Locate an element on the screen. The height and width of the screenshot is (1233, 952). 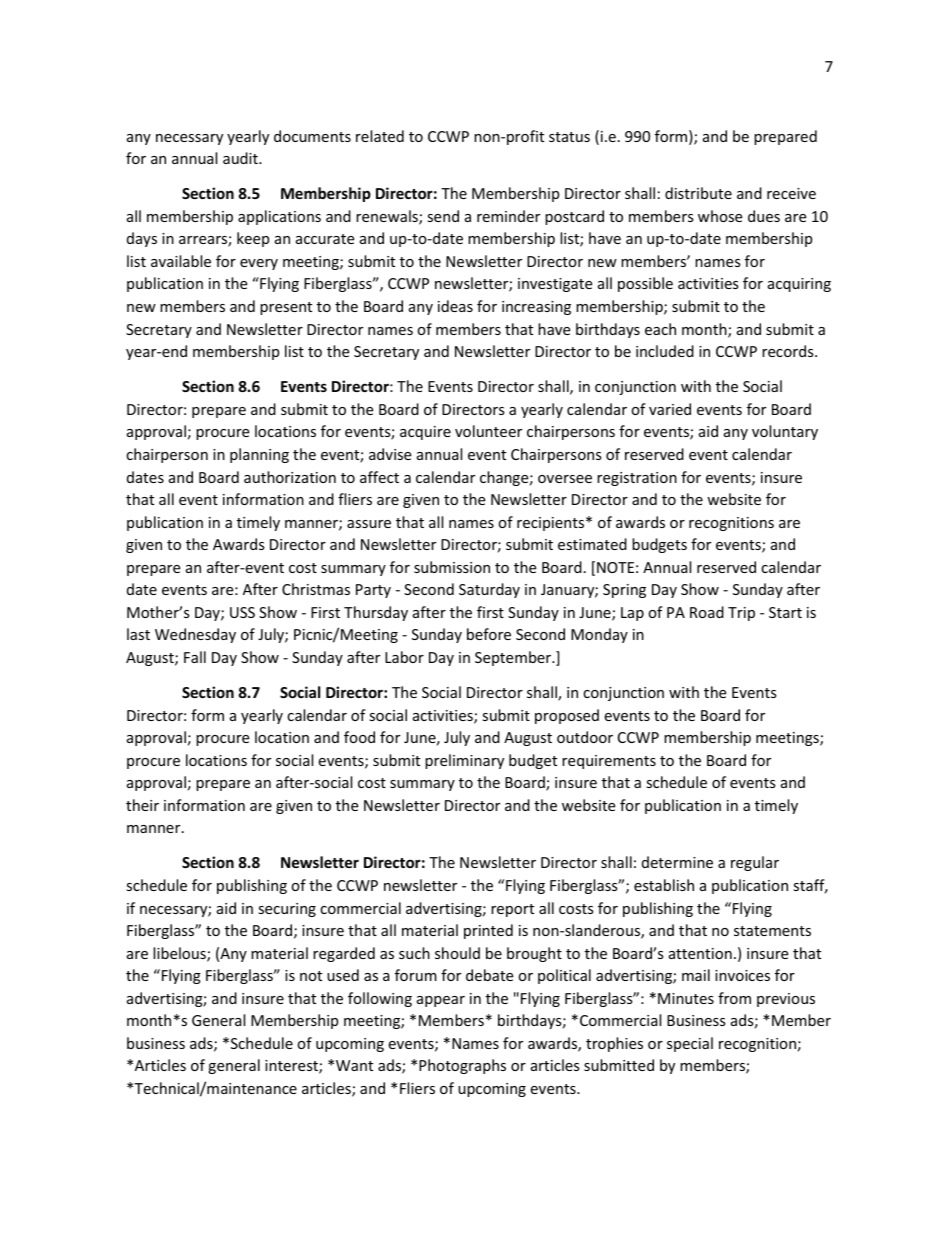
voluntary is located at coordinates (785, 432).
